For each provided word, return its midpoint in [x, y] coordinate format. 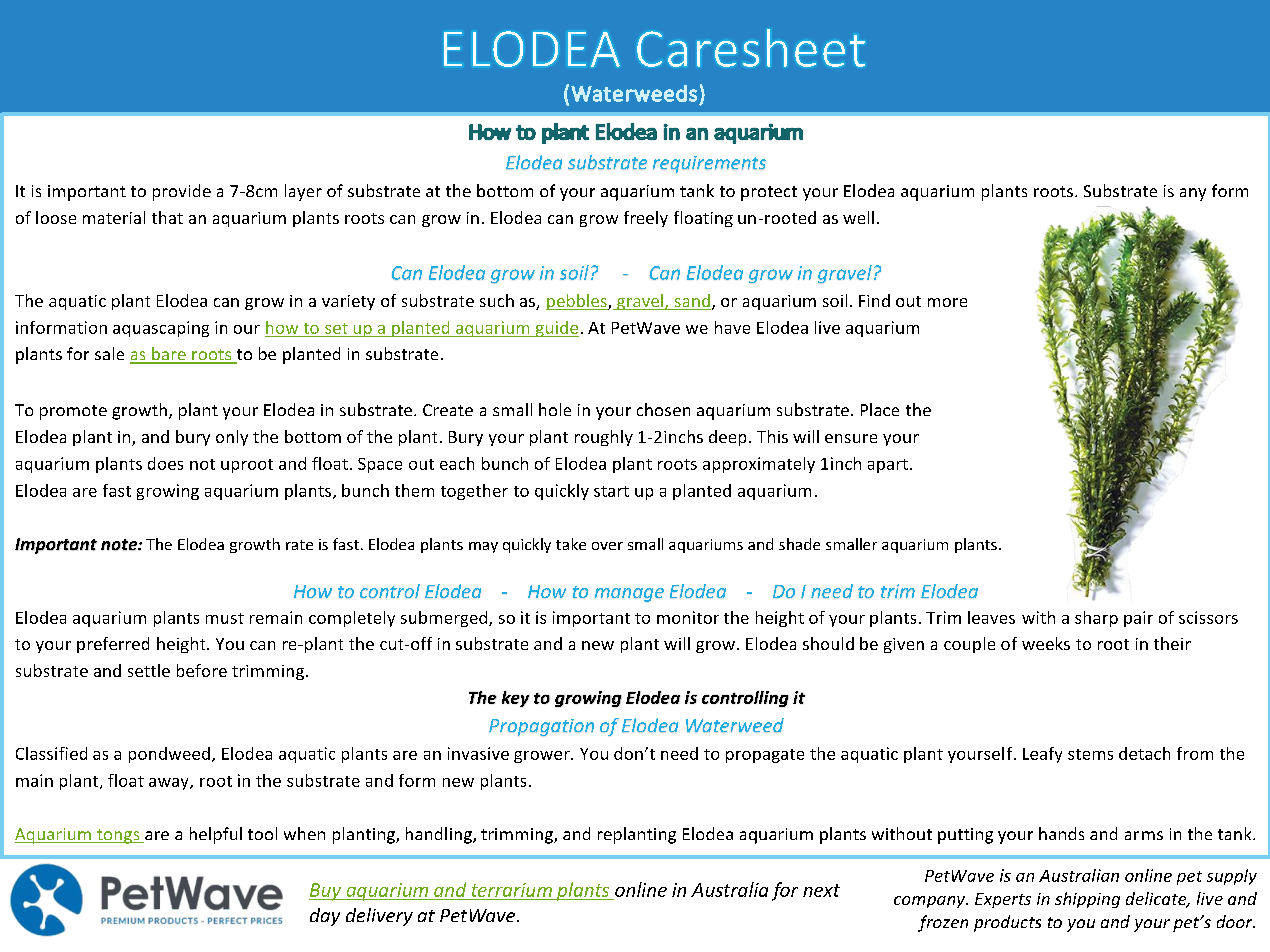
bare [169, 355]
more [947, 302]
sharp [1096, 619]
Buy [326, 892]
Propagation [541, 727]
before [202, 670]
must [225, 618]
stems [1090, 754]
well [858, 217]
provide [182, 192]
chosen [663, 409]
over [607, 546]
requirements [709, 164]
